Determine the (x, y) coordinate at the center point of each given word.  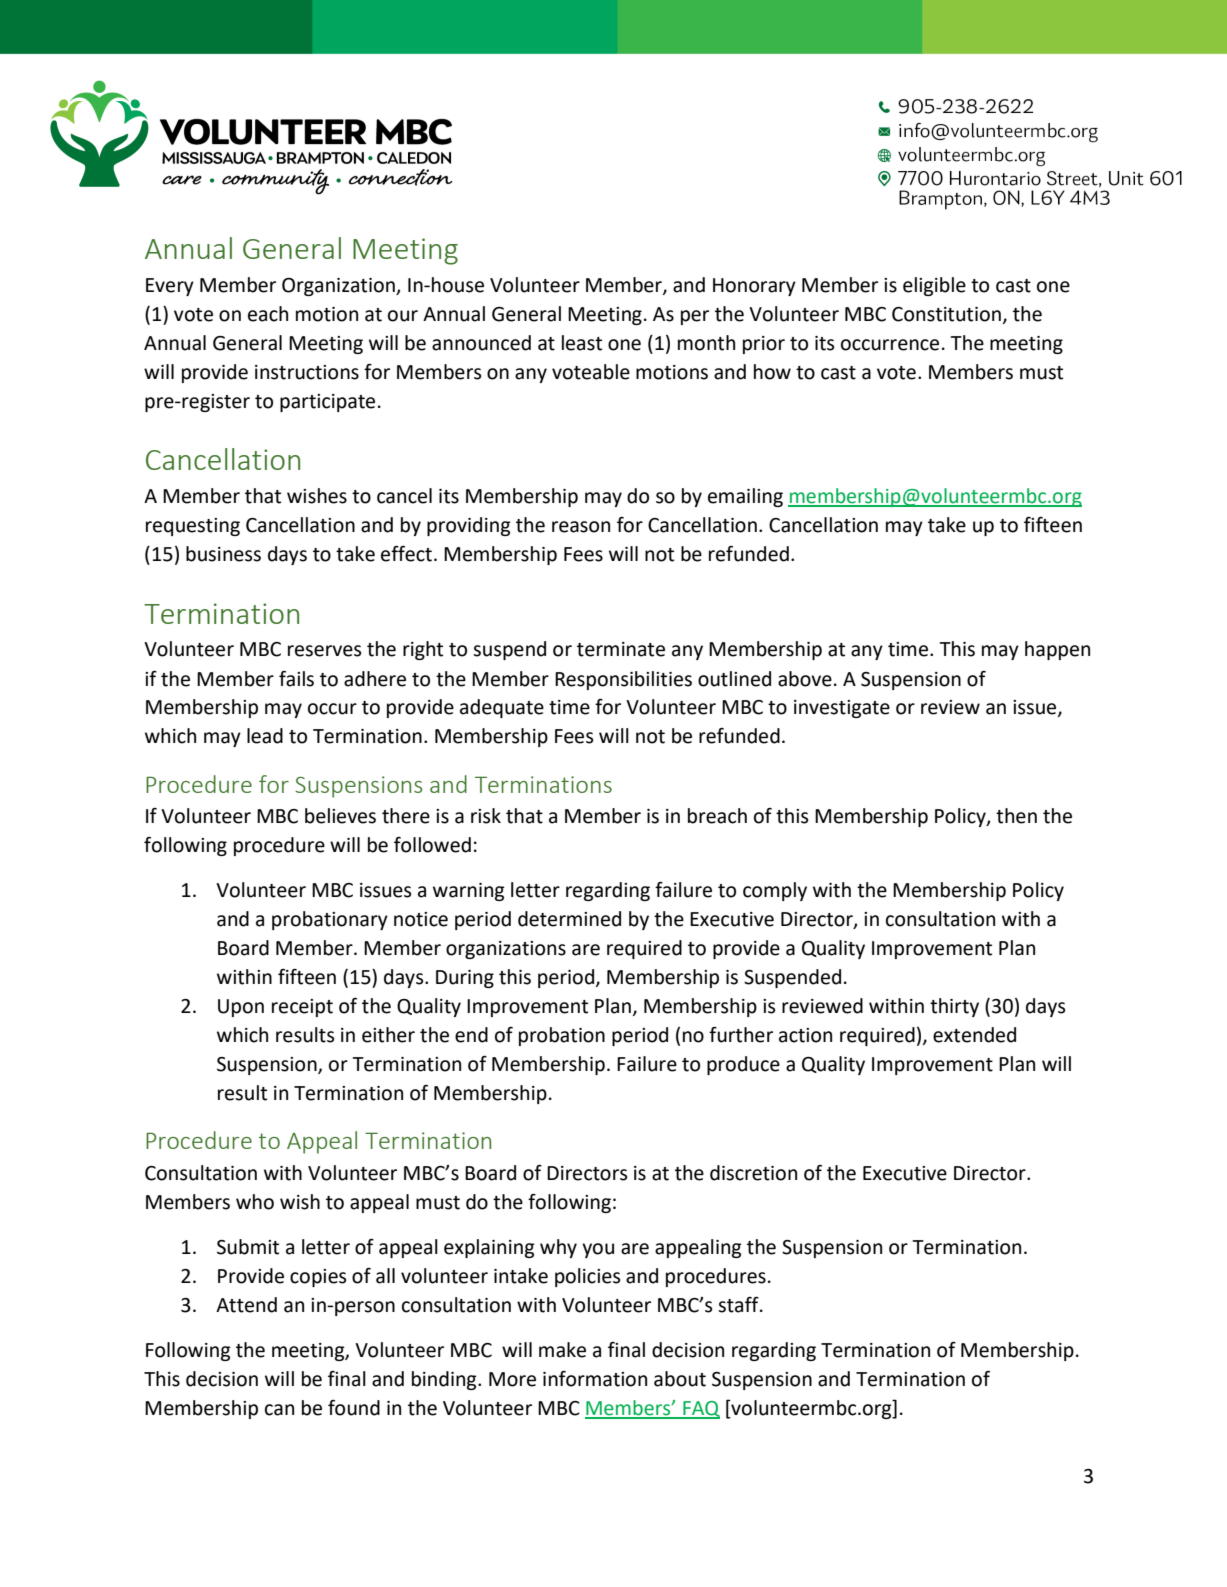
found (354, 1408)
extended (974, 1035)
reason (581, 527)
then (1016, 816)
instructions (307, 372)
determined (569, 919)
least (582, 343)
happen (1057, 650)
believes (340, 816)
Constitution (946, 314)
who (255, 1202)
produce (743, 1065)
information (595, 1379)
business (223, 554)
